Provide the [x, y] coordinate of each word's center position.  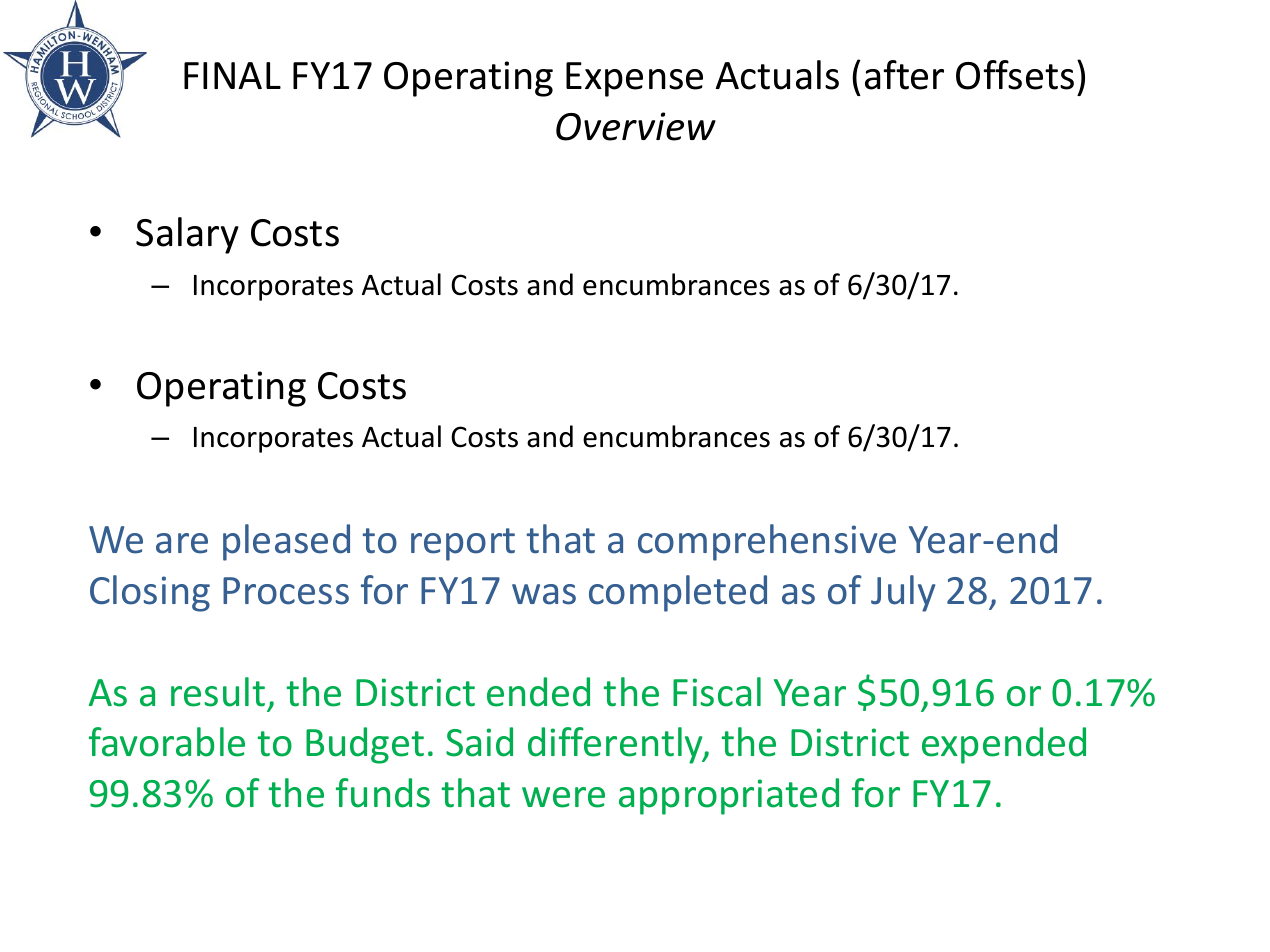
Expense [634, 79]
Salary [187, 235]
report [463, 544]
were [563, 797]
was [544, 594]
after [904, 75]
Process [286, 591]
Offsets [1015, 75]
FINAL [232, 75]
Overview [636, 126]
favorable [167, 742]
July [903, 593]
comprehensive [767, 542]
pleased [286, 542]
